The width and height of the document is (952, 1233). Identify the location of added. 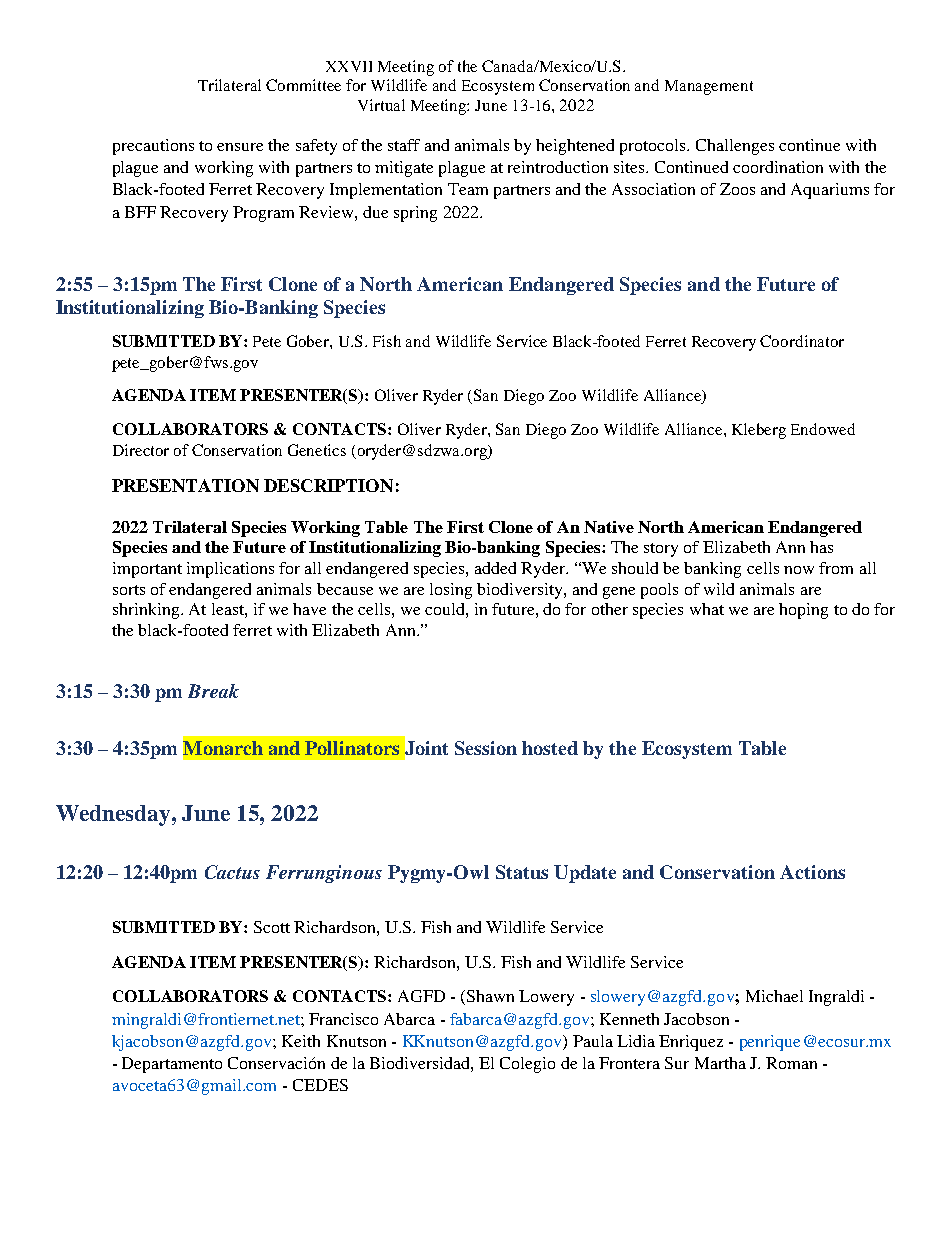
(495, 568).
